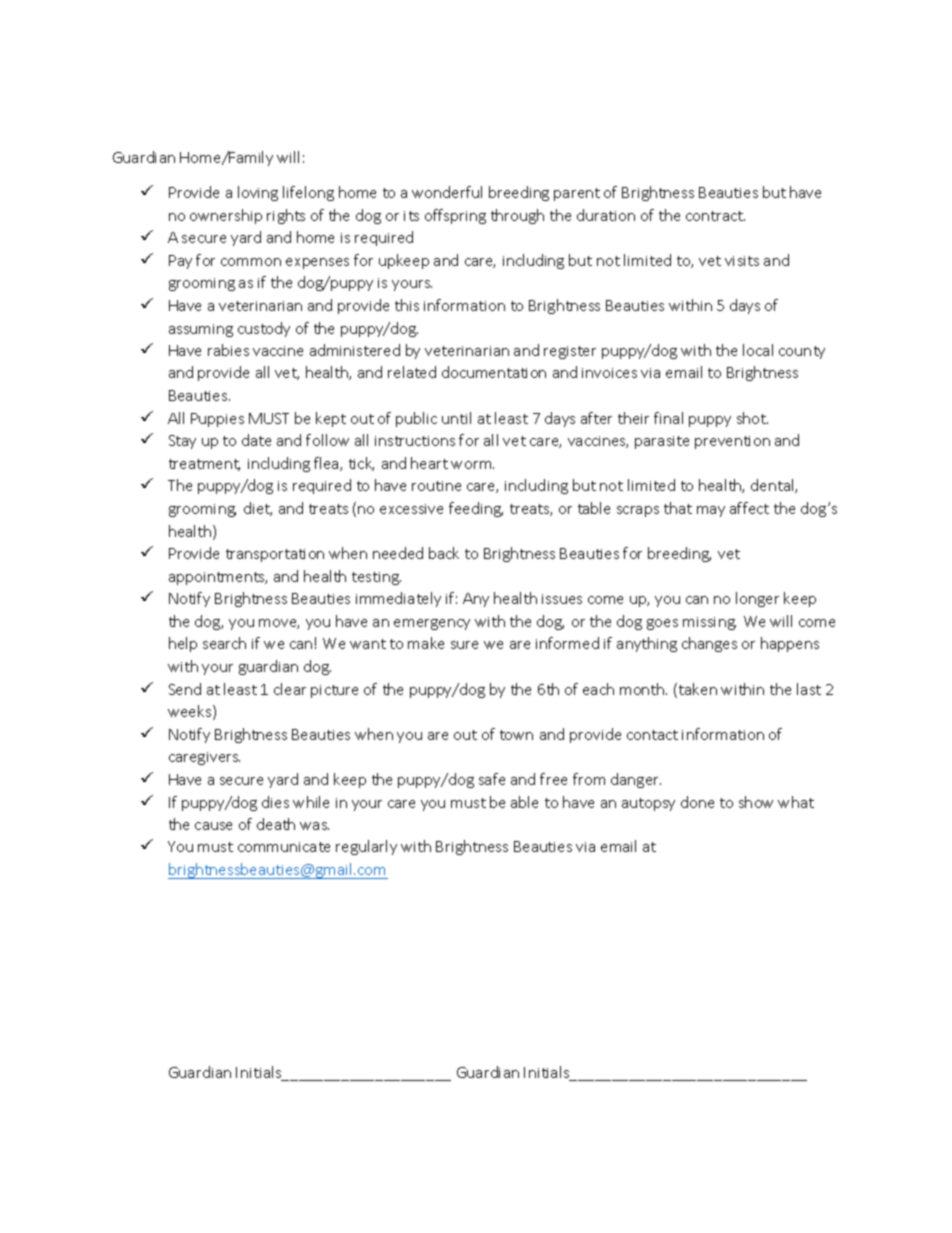 The image size is (952, 1233). Describe the element at coordinates (275, 555) in the screenshot. I see `transportation` at that location.
